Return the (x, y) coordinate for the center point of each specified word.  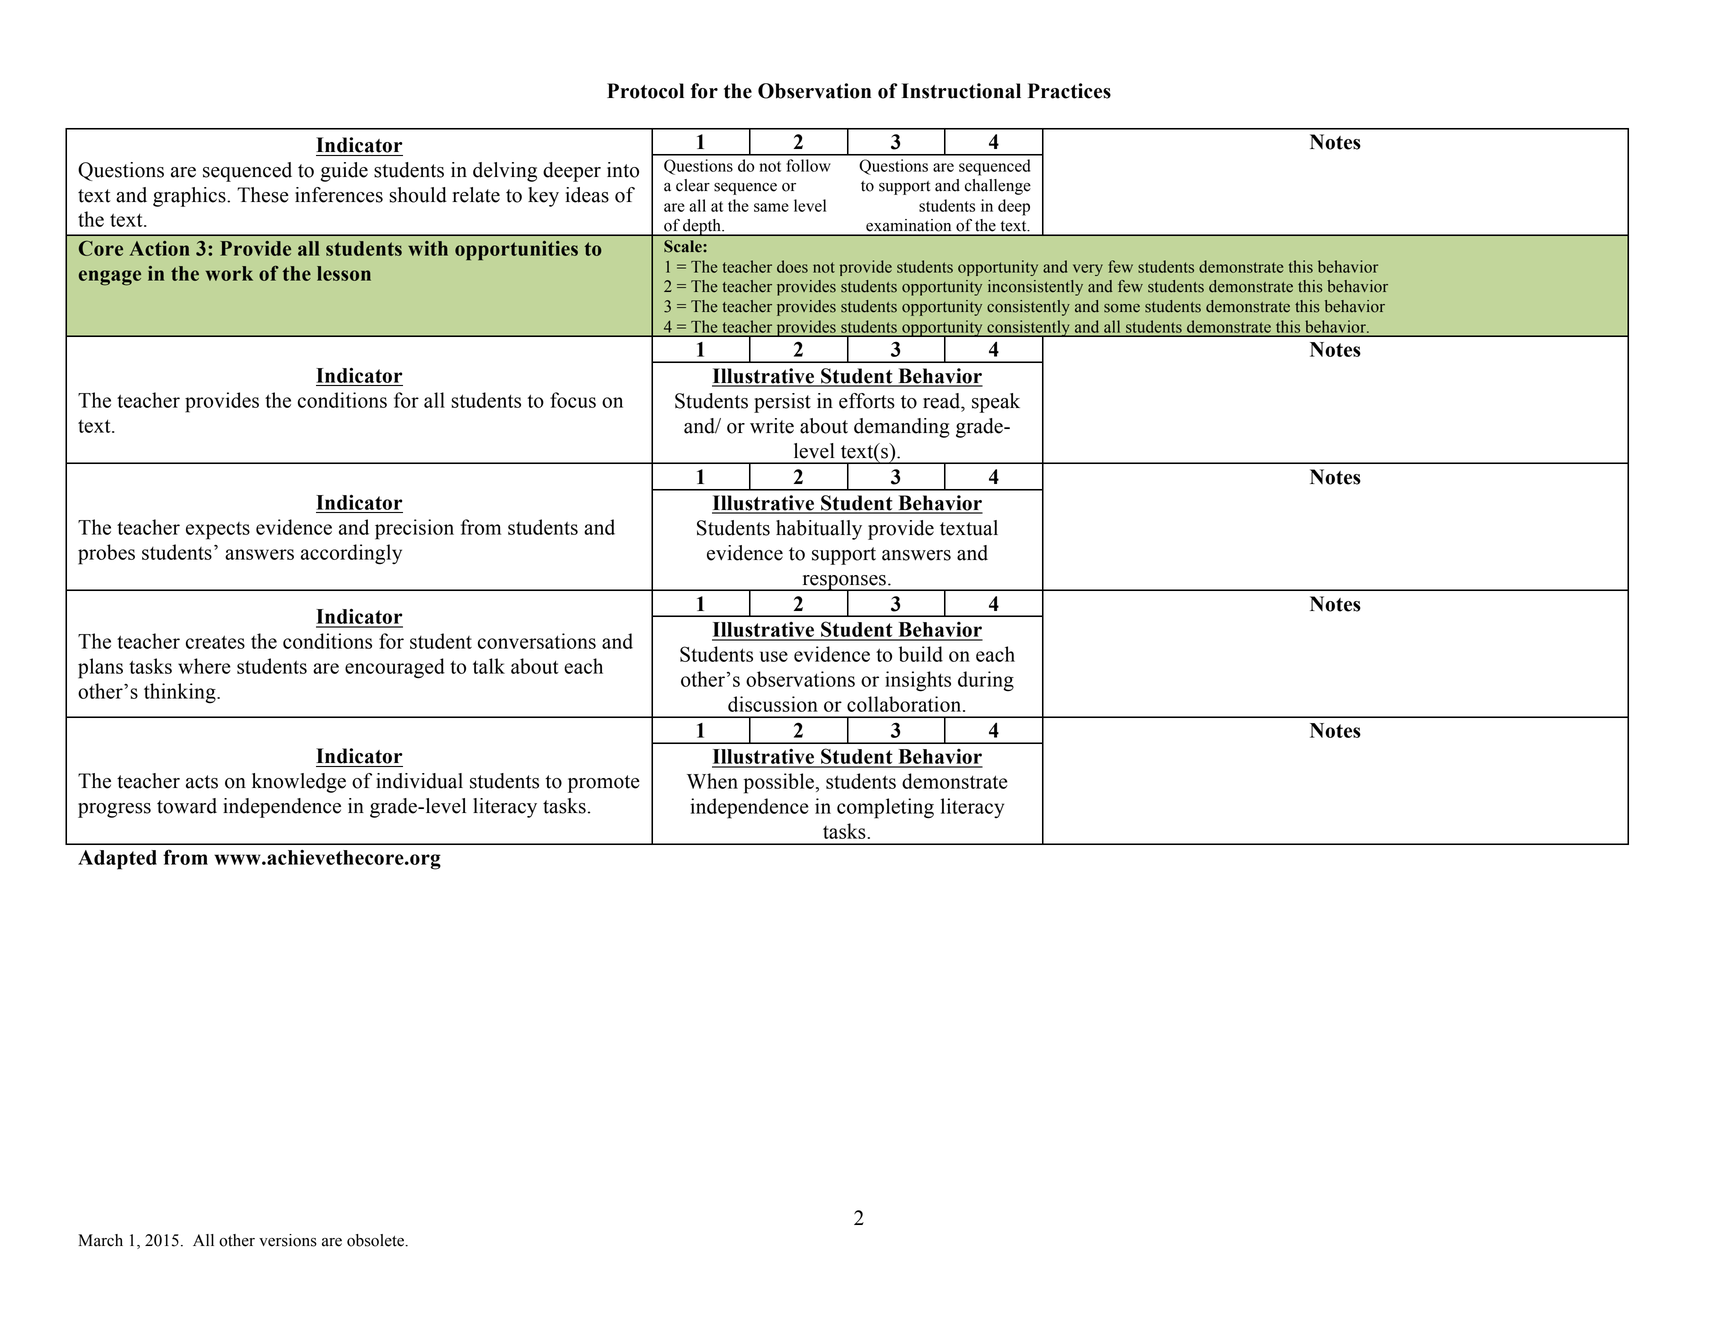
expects (218, 531)
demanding (902, 428)
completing (885, 808)
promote (604, 784)
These (263, 195)
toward (187, 806)
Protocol (645, 91)
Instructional (961, 91)
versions (288, 1240)
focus (573, 400)
